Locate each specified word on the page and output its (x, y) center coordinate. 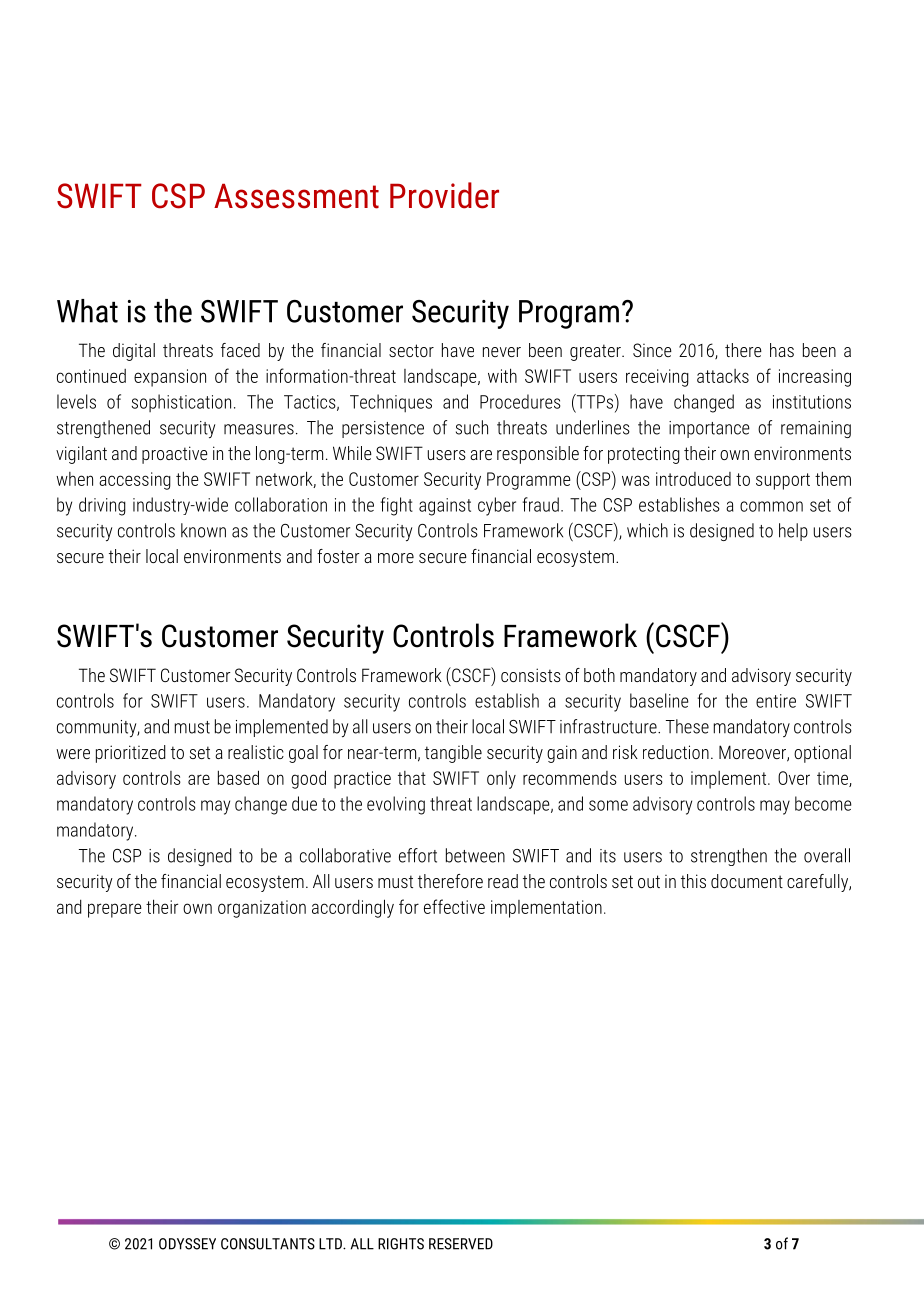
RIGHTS (401, 1244)
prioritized (131, 754)
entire (776, 701)
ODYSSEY (187, 1244)
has (782, 350)
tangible (453, 754)
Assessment (296, 196)
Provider (444, 195)
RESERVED (461, 1244)
